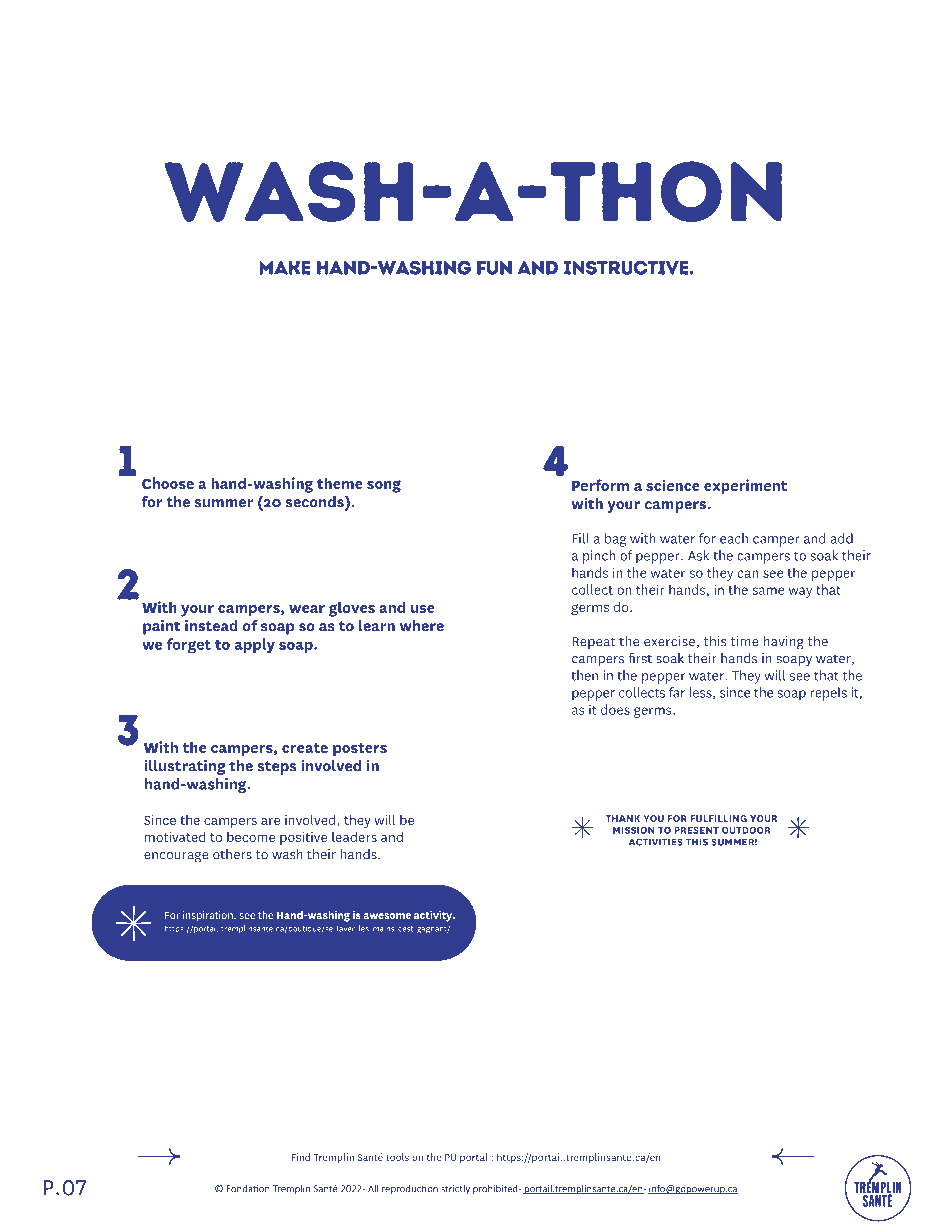 The height and width of the screenshot is (1232, 952). Describe the element at coordinates (745, 487) in the screenshot. I see `experiment` at that location.
